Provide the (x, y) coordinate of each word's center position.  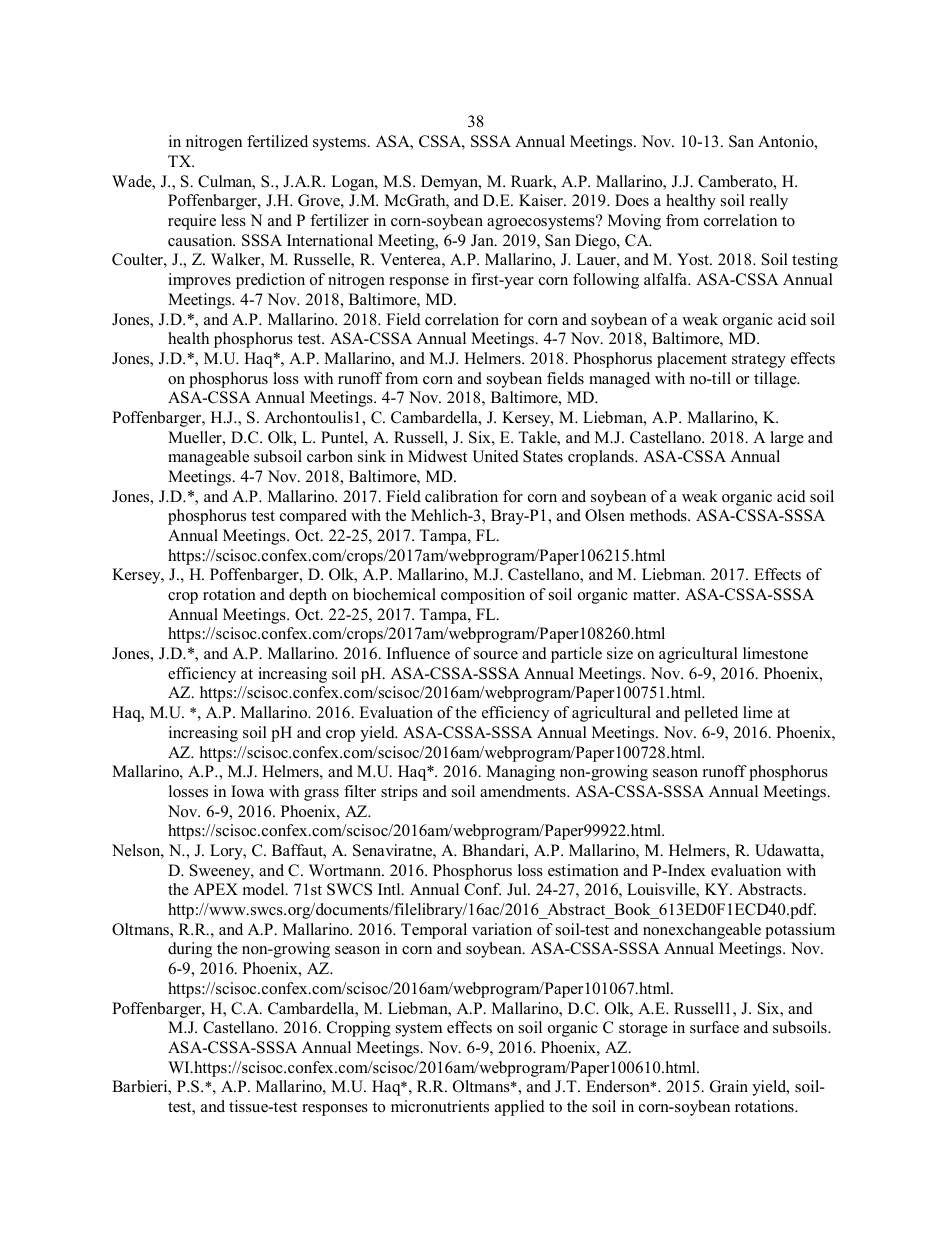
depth (308, 596)
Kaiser (542, 200)
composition (483, 596)
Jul (518, 889)
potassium (800, 931)
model (265, 889)
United (495, 456)
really (769, 202)
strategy (759, 361)
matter (656, 595)
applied (520, 1108)
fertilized (277, 141)
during (190, 950)
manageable (208, 458)
